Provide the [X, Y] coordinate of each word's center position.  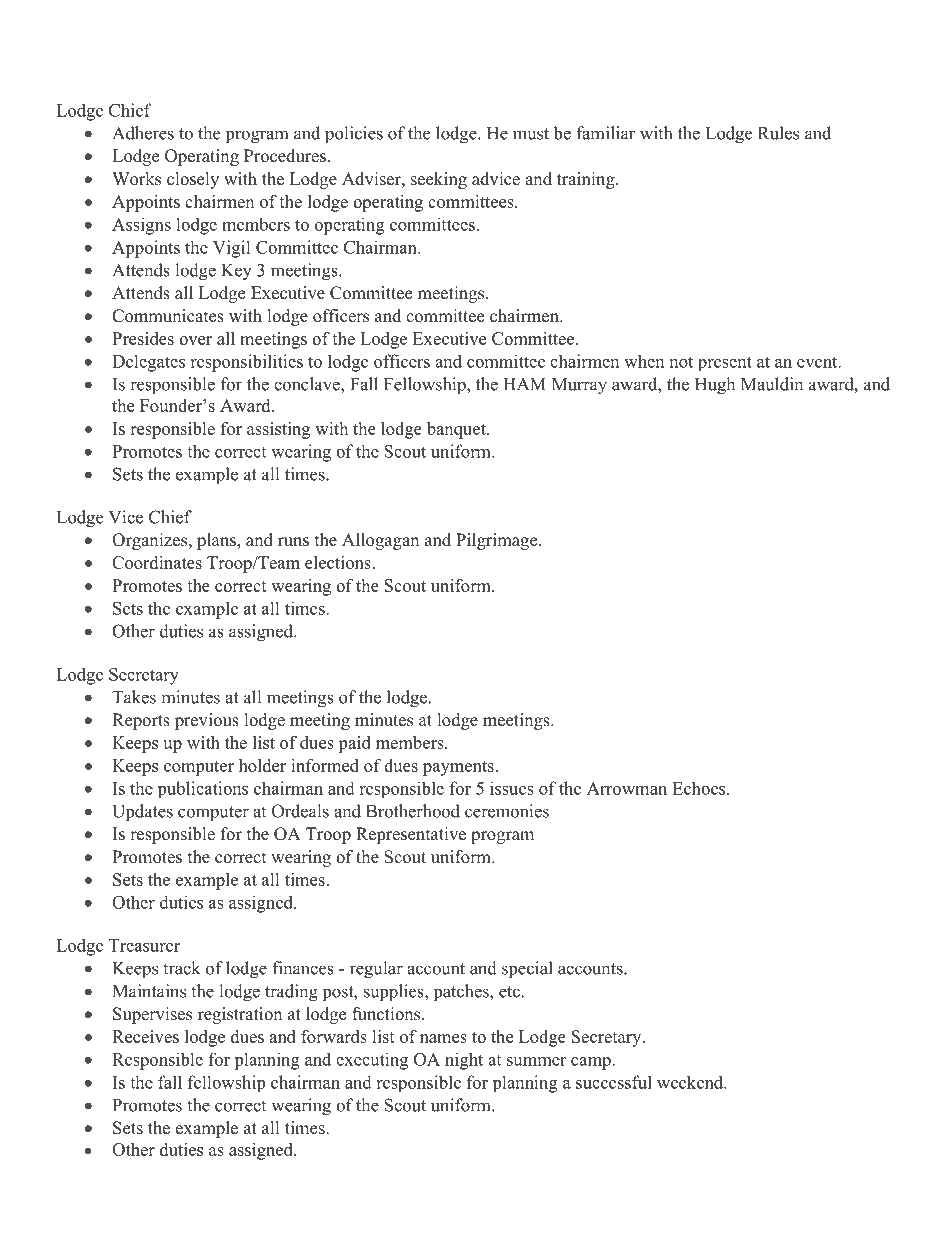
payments [459, 768]
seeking [439, 180]
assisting [278, 430]
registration [240, 1015]
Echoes [700, 788]
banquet [457, 430]
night [464, 1061]
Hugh [715, 386]
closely [193, 180]
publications [203, 789]
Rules [778, 133]
